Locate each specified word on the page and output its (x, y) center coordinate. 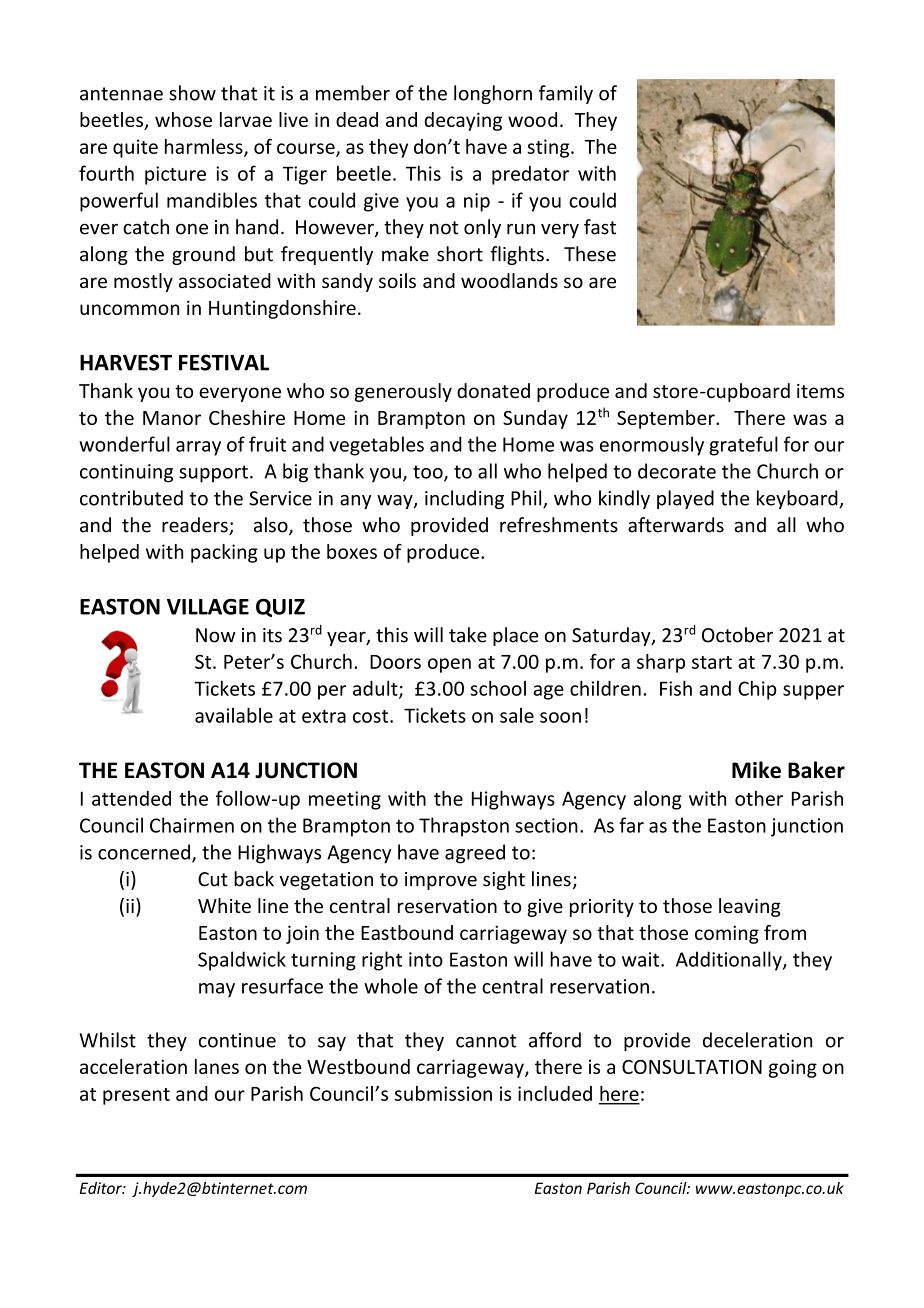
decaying (463, 121)
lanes (217, 1066)
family (566, 94)
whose (183, 119)
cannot (486, 1041)
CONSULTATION (692, 1067)
